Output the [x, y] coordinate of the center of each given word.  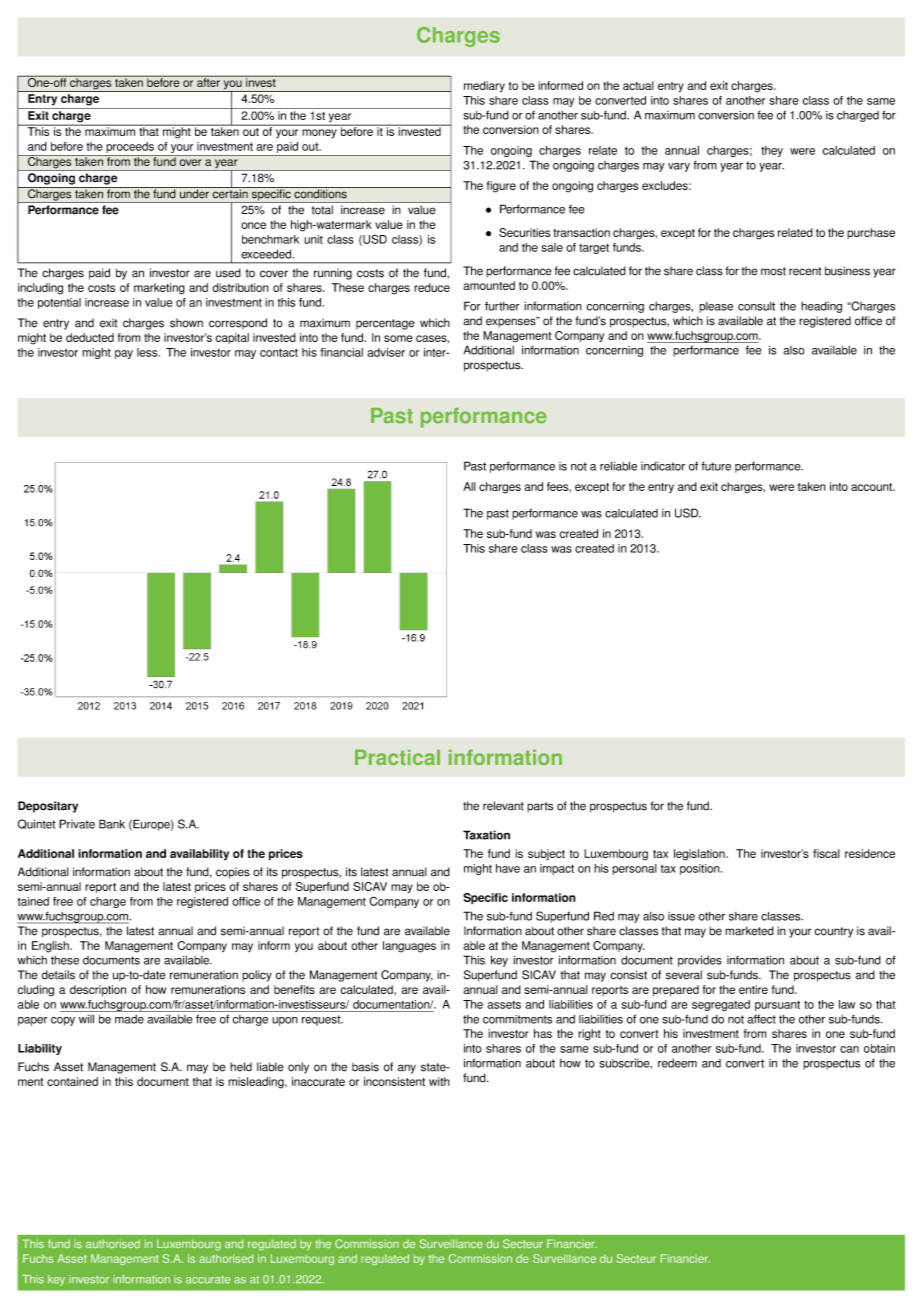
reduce [432, 287]
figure [501, 187]
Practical [397, 757]
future [716, 466]
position [701, 869]
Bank [112, 824]
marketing [159, 289]
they [772, 151]
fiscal [826, 853]
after [208, 81]
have [508, 868]
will [86, 1019]
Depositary [48, 807]
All [469, 486]
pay [124, 354]
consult [756, 306]
